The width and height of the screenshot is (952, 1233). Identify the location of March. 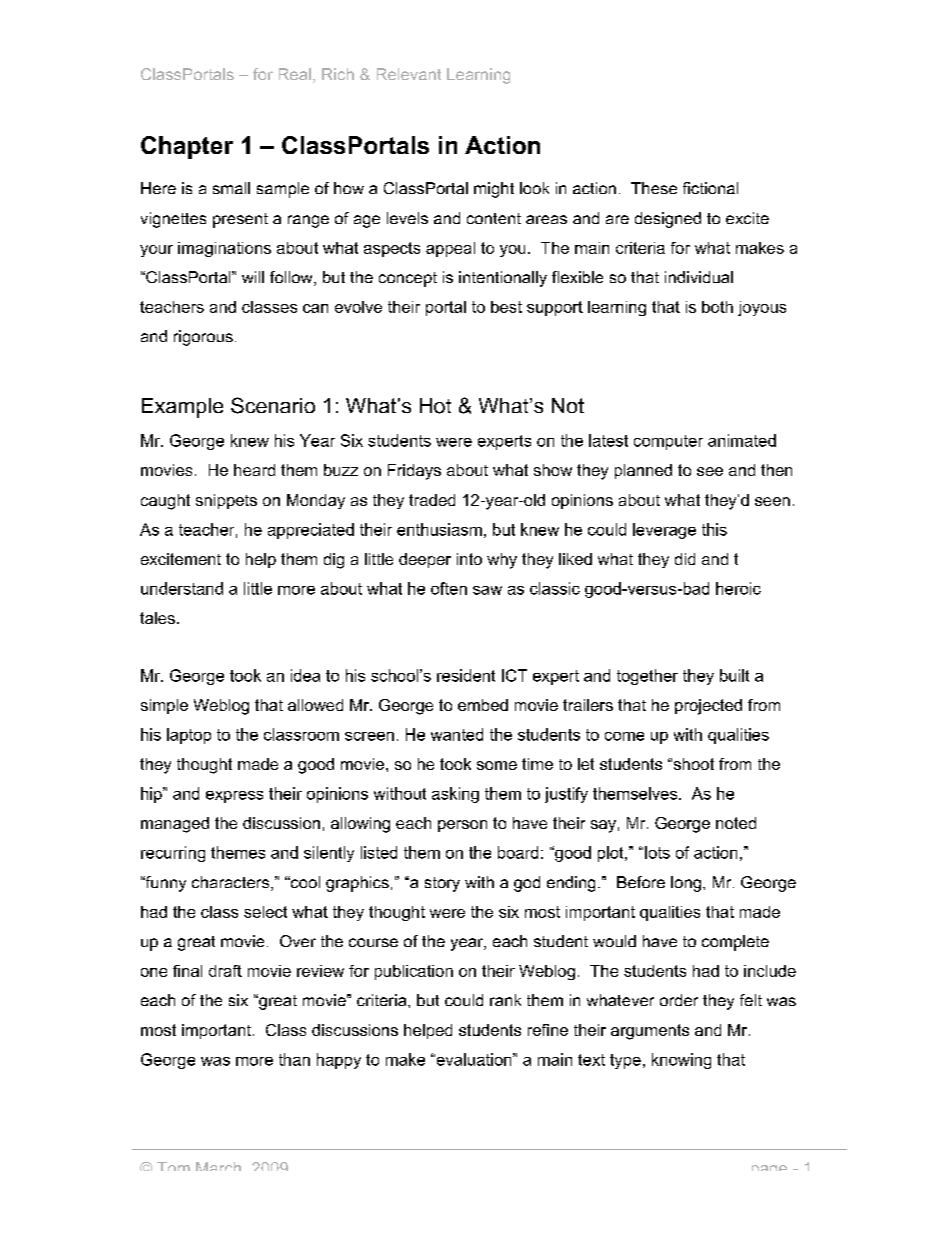
(218, 1166).
